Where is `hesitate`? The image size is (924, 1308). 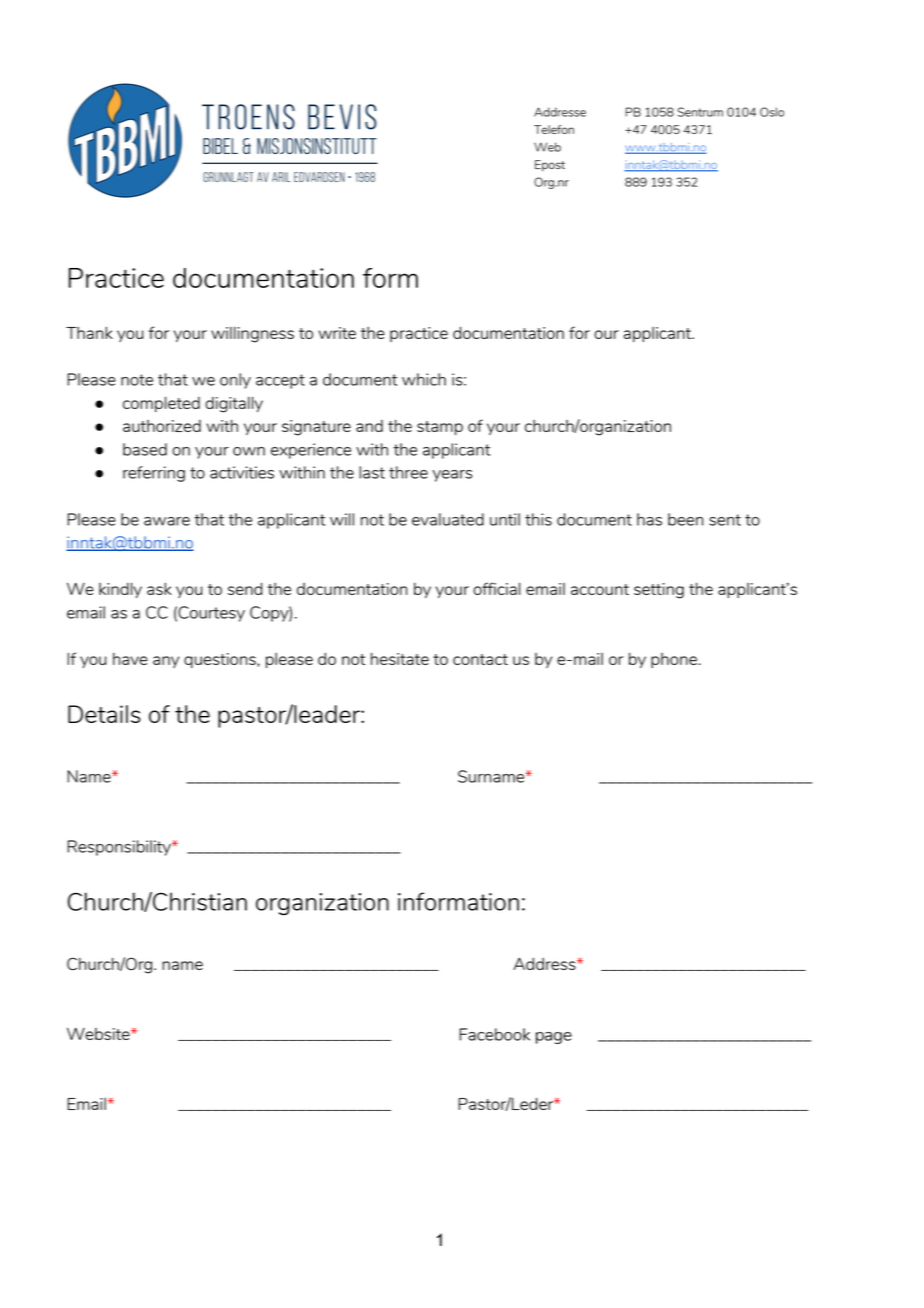
hesitate is located at coordinates (400, 658).
